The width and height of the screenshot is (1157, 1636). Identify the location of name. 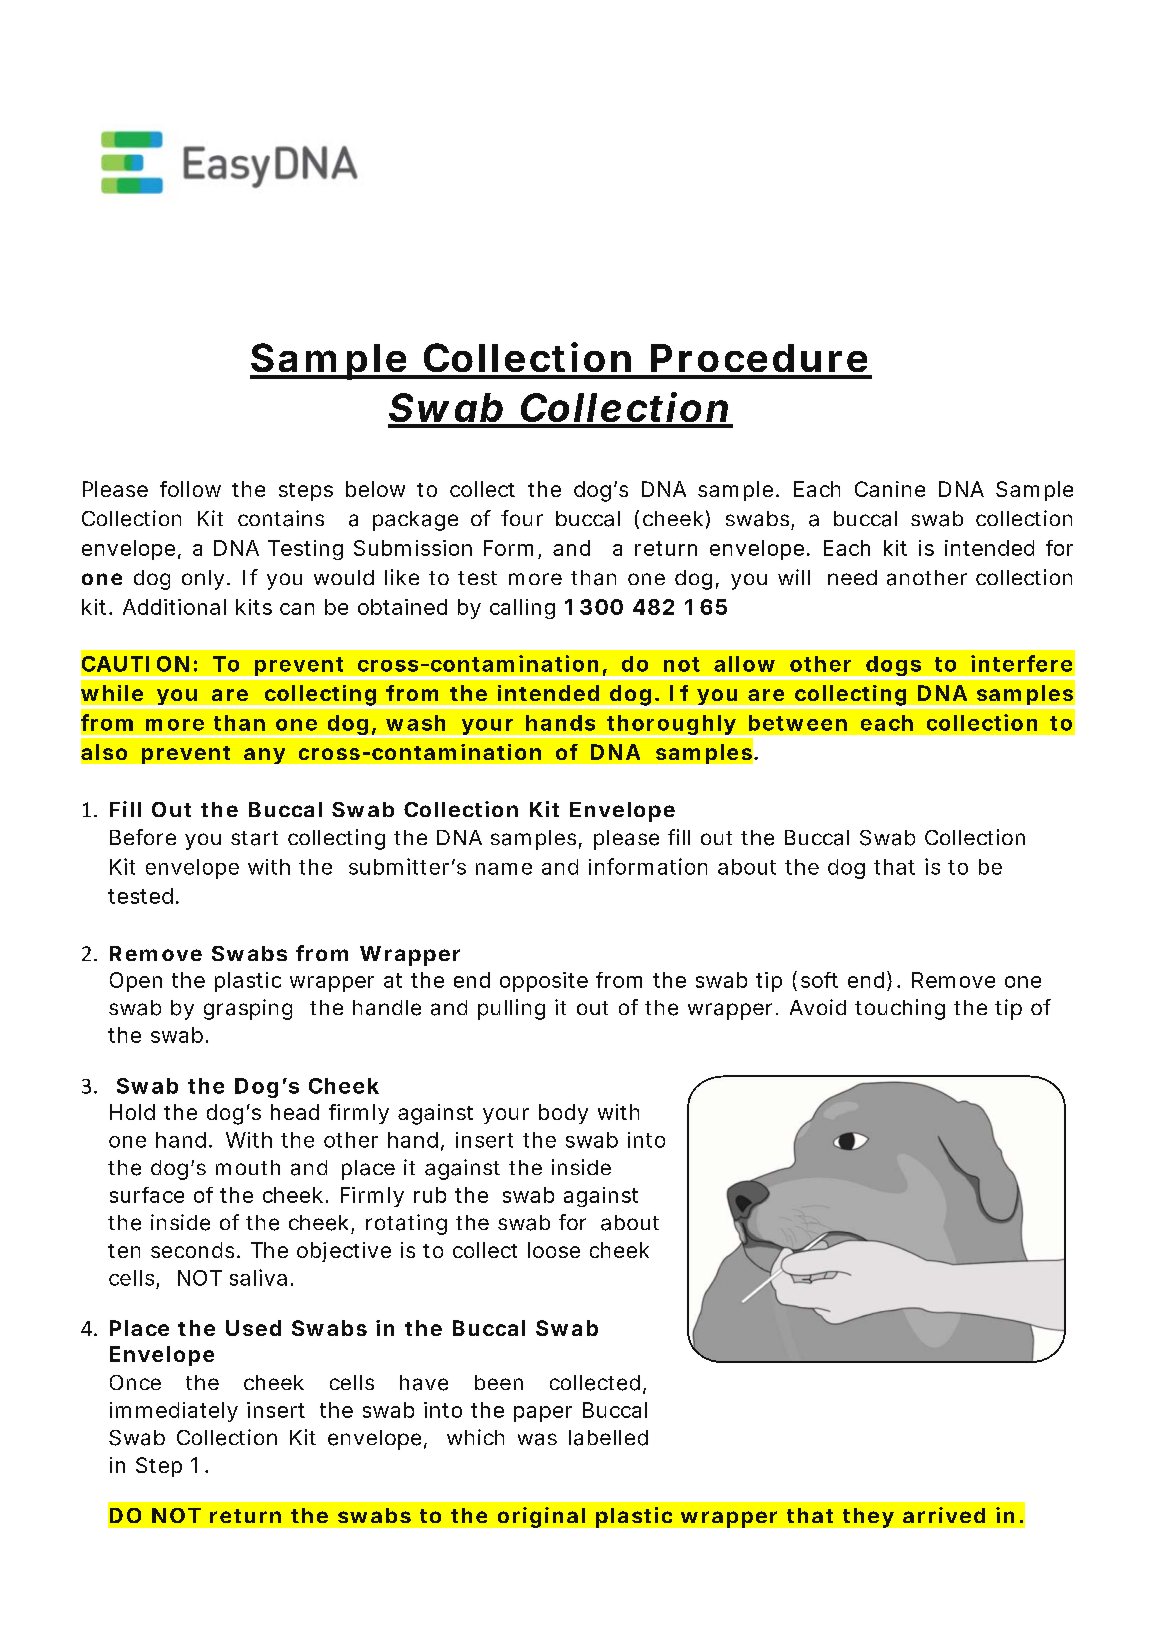
(504, 869).
